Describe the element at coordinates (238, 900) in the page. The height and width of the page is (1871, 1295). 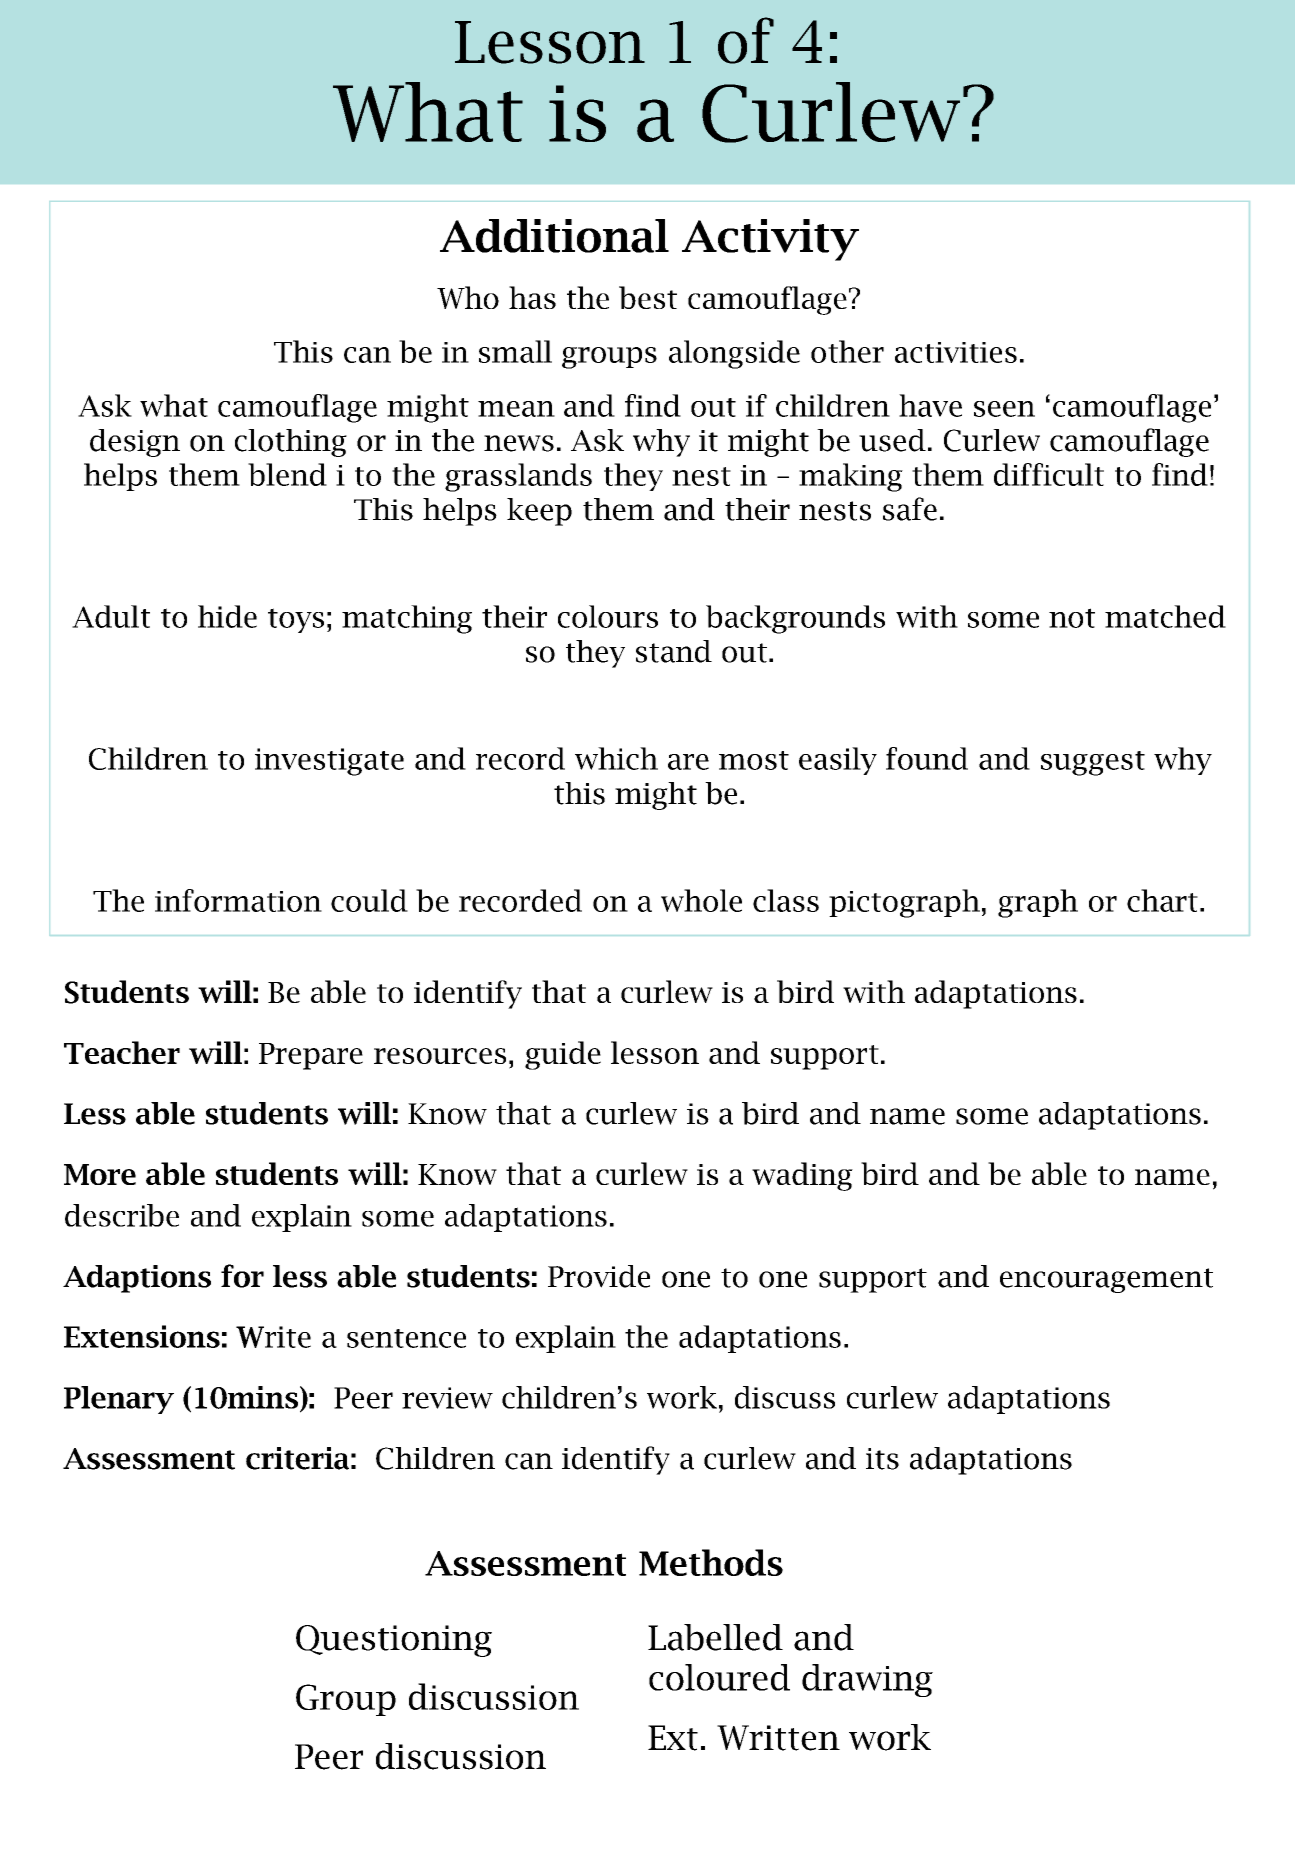
I see `information` at that location.
